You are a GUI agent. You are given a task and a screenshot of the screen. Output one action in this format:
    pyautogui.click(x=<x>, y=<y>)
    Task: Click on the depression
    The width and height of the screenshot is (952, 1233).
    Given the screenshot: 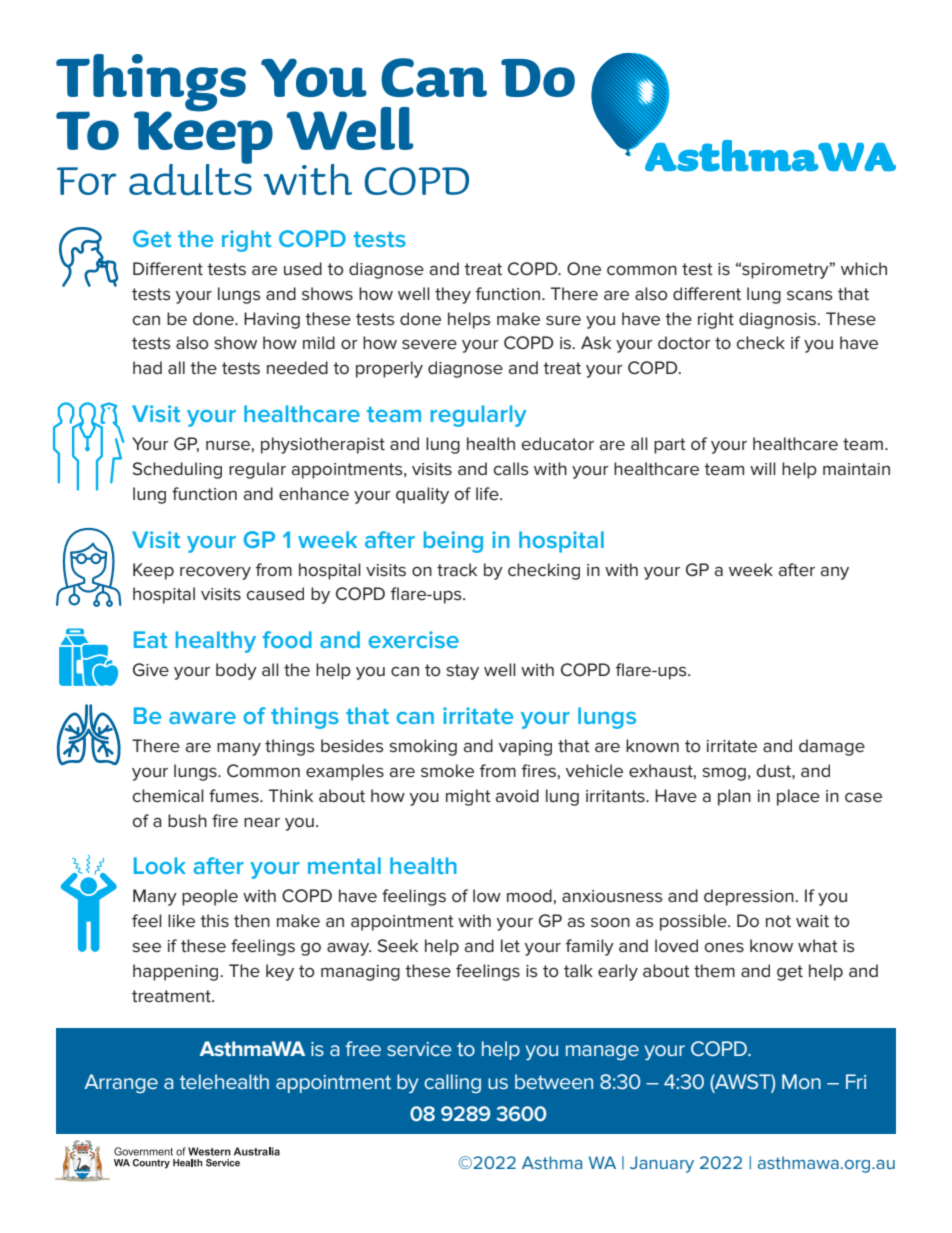 What is the action you would take?
    pyautogui.click(x=749, y=897)
